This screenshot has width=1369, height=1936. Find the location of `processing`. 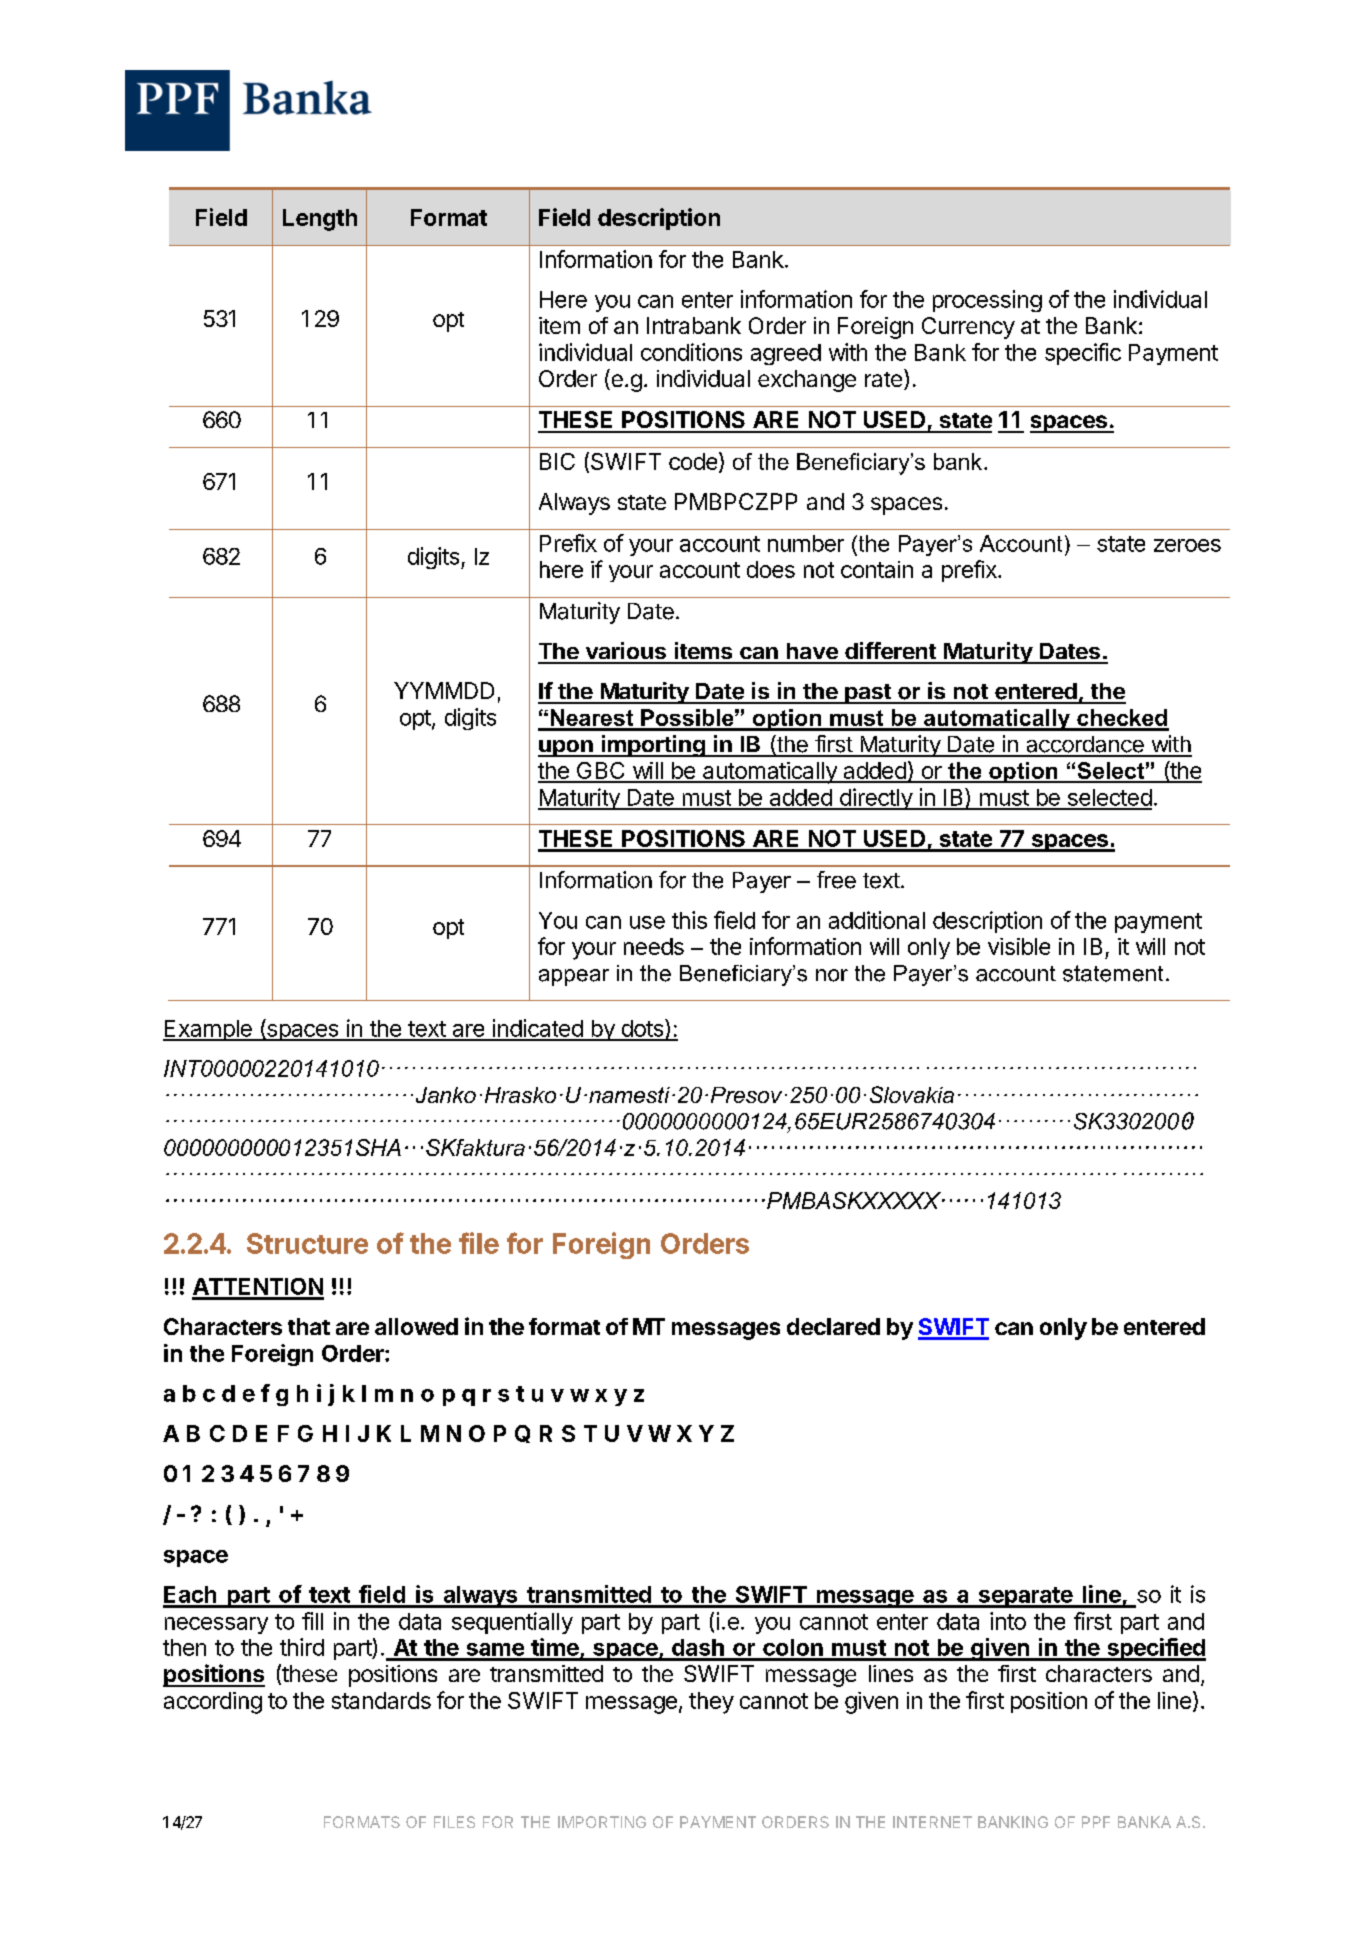

processing is located at coordinates (987, 301).
